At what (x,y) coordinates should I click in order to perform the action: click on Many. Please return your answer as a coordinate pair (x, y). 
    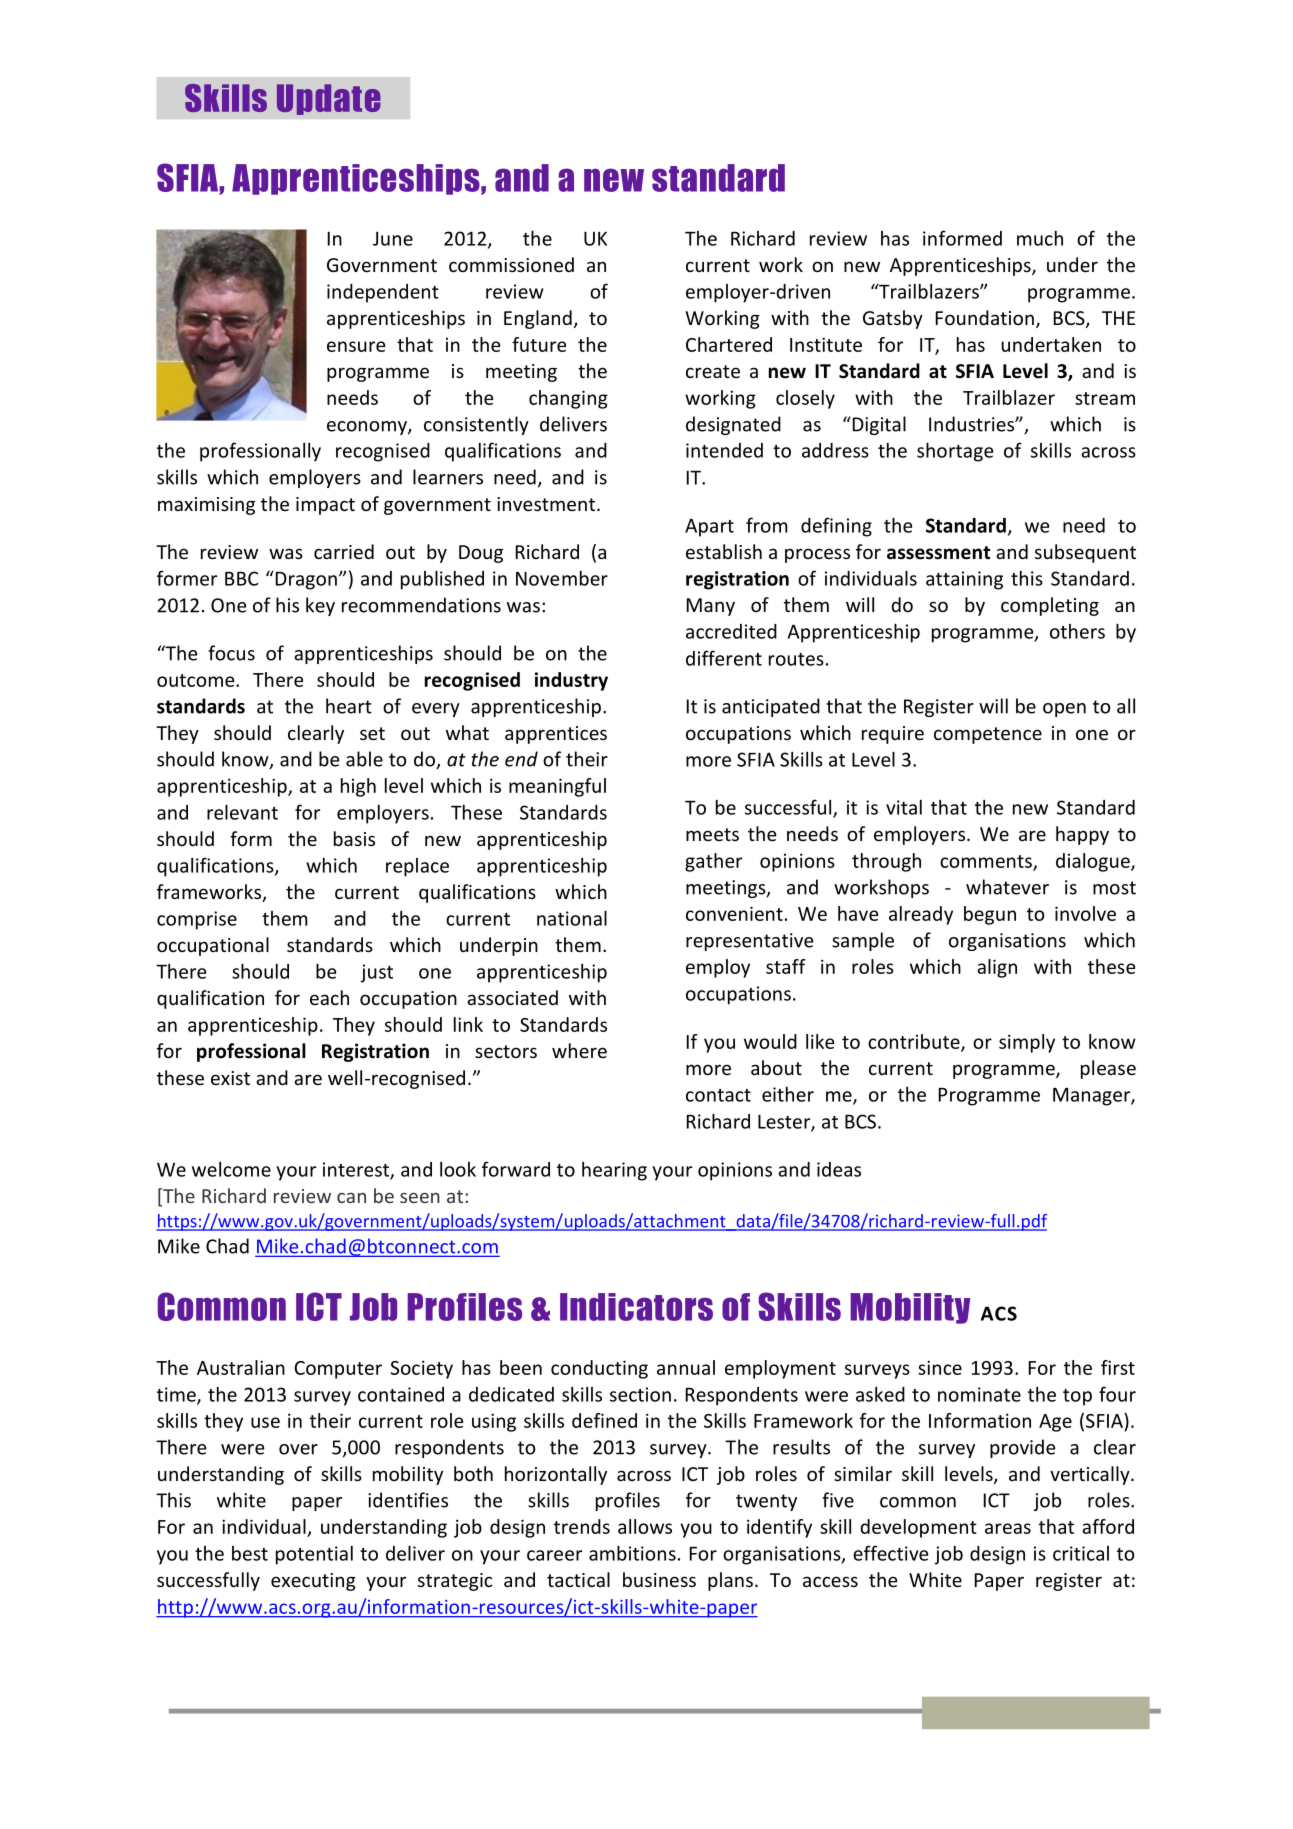
    Looking at the image, I should click on (711, 607).
